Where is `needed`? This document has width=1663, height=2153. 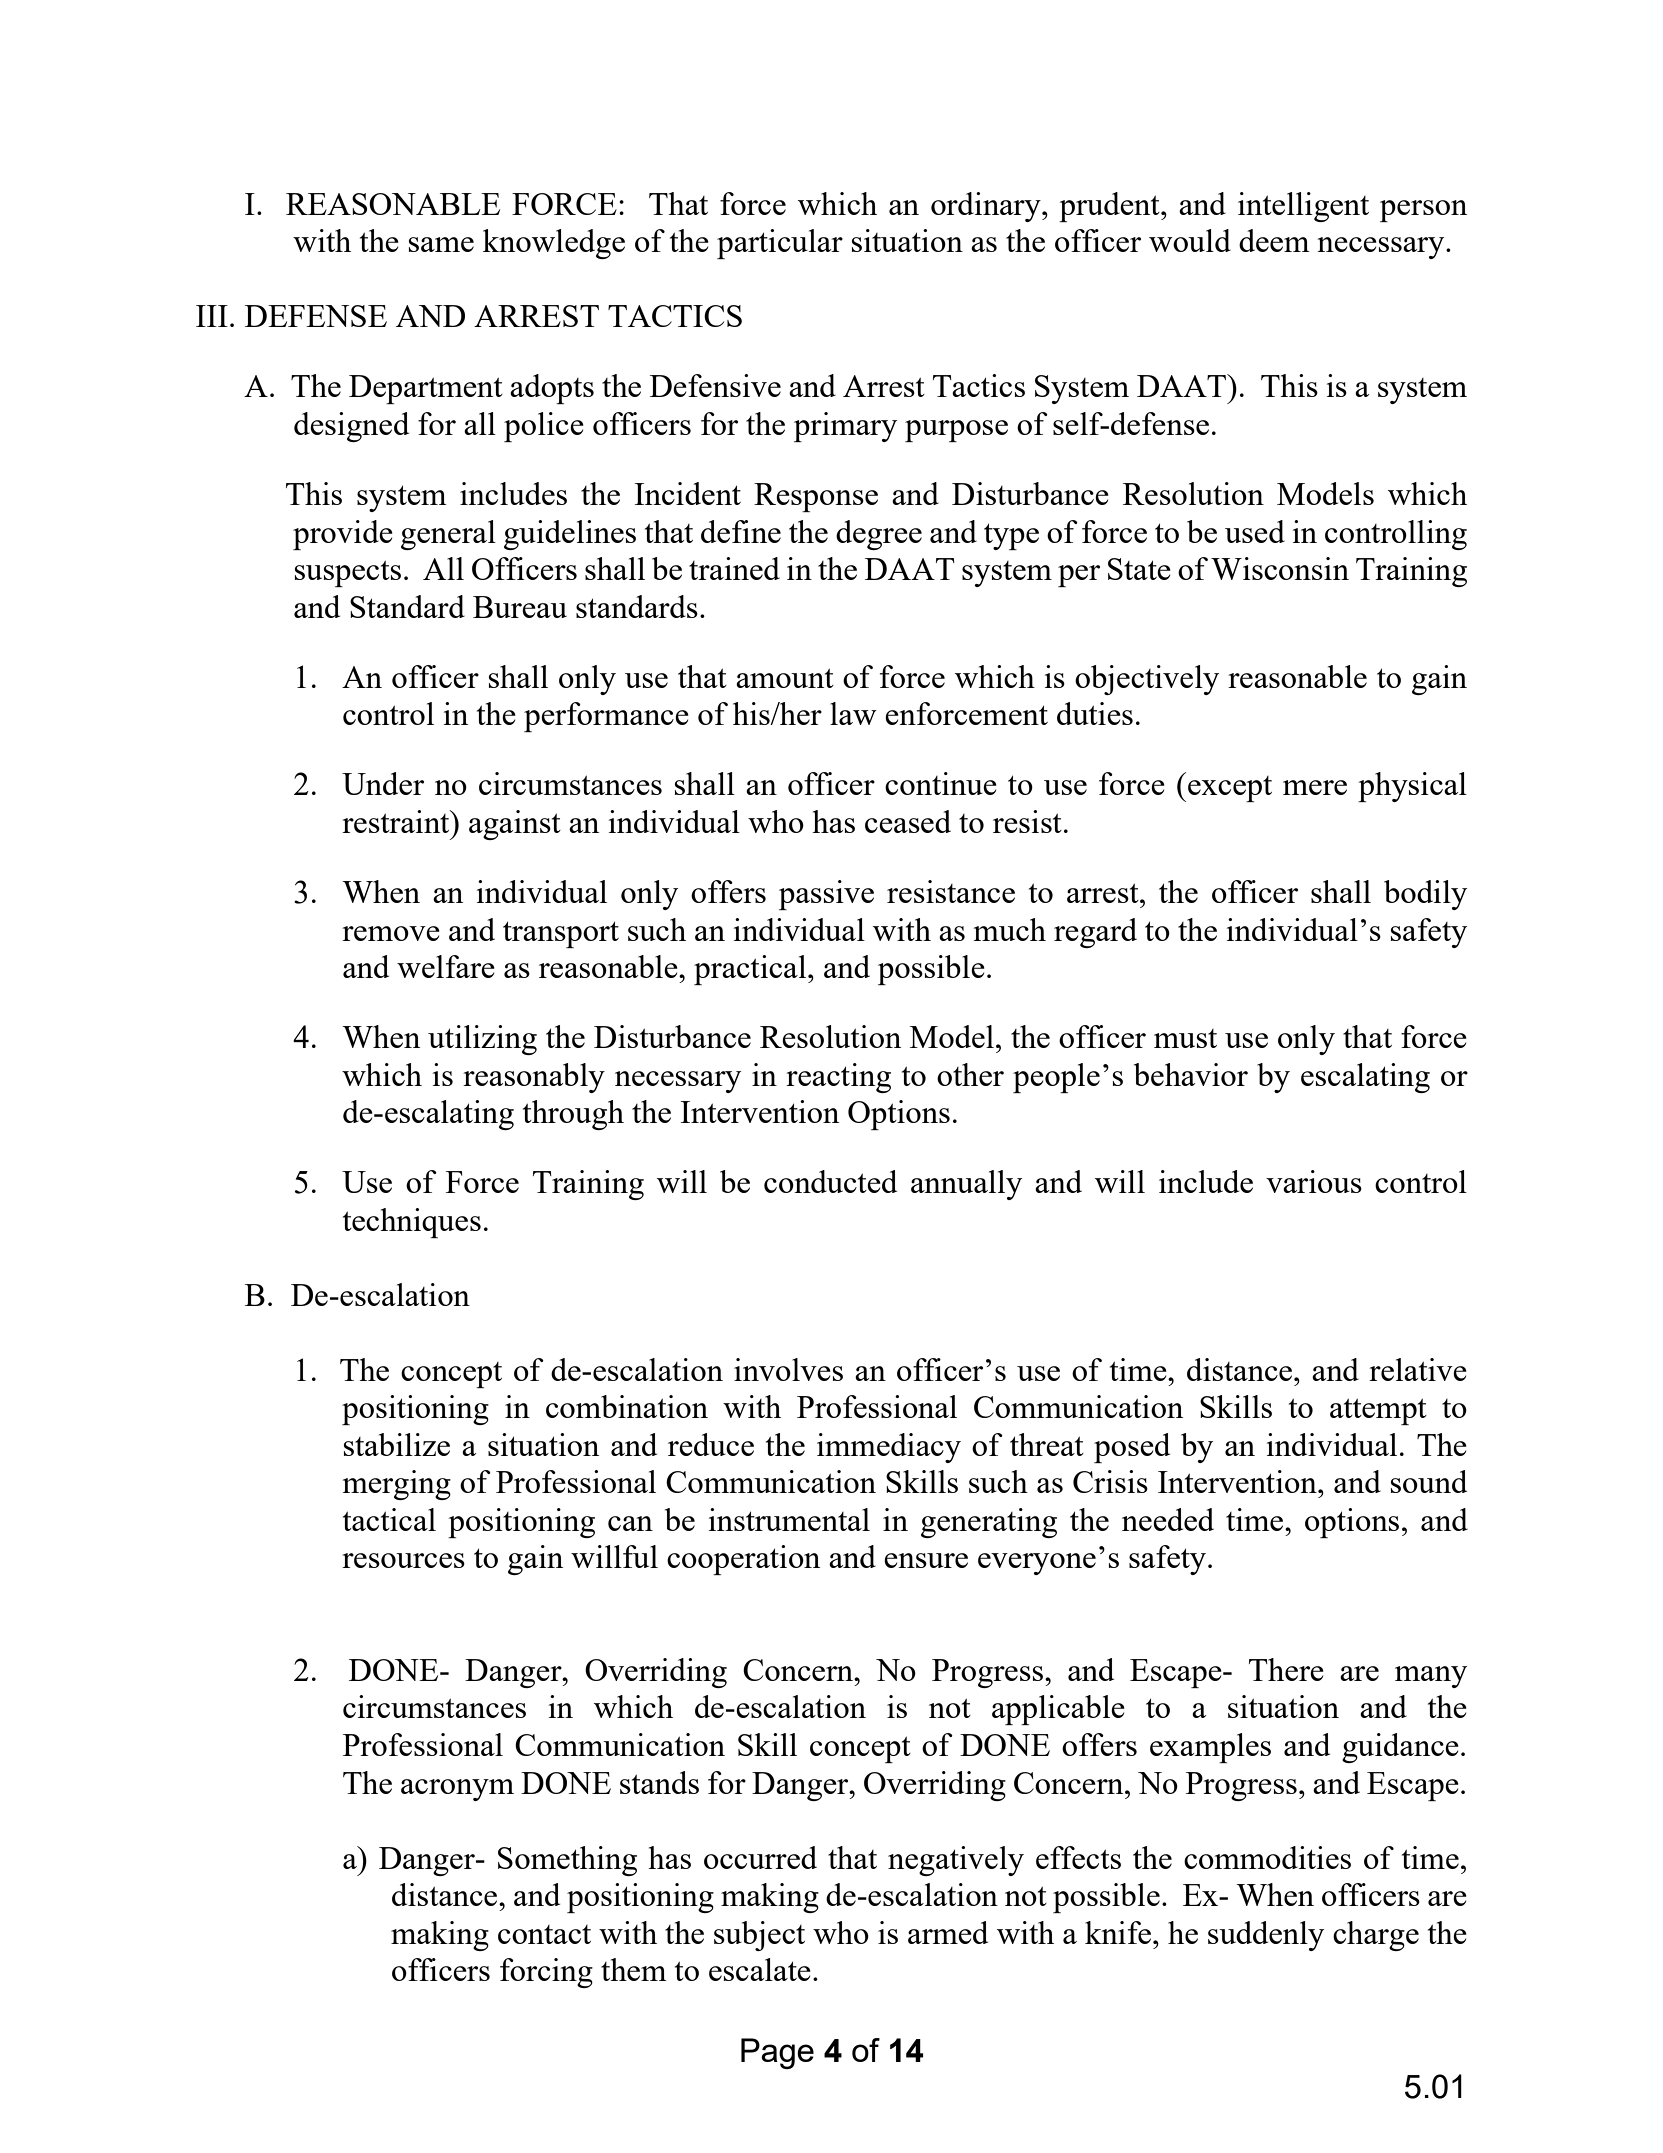 needed is located at coordinates (1168, 1519).
